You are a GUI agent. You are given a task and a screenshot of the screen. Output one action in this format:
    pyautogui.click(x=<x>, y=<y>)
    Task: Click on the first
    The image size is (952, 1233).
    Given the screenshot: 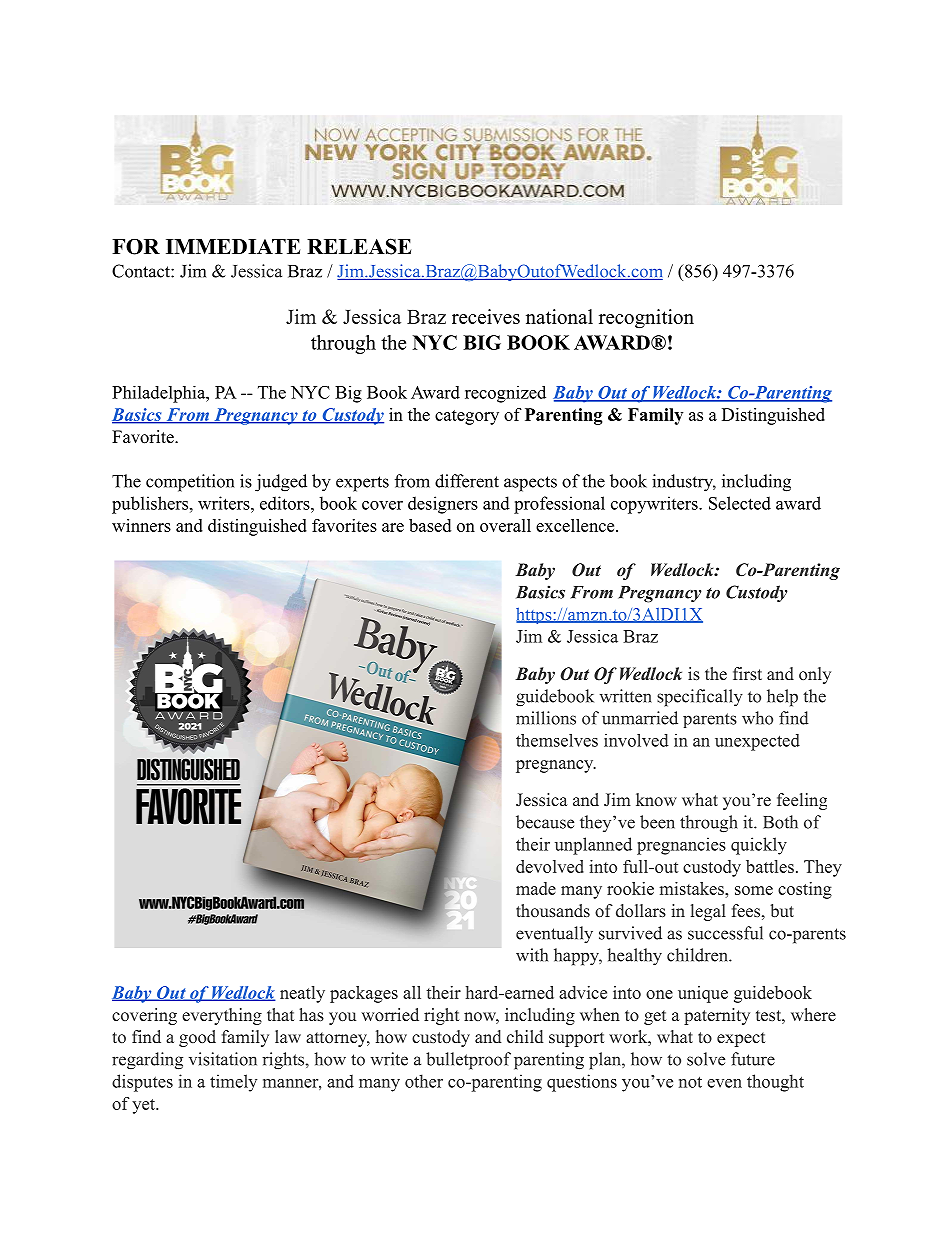 What is the action you would take?
    pyautogui.click(x=747, y=674)
